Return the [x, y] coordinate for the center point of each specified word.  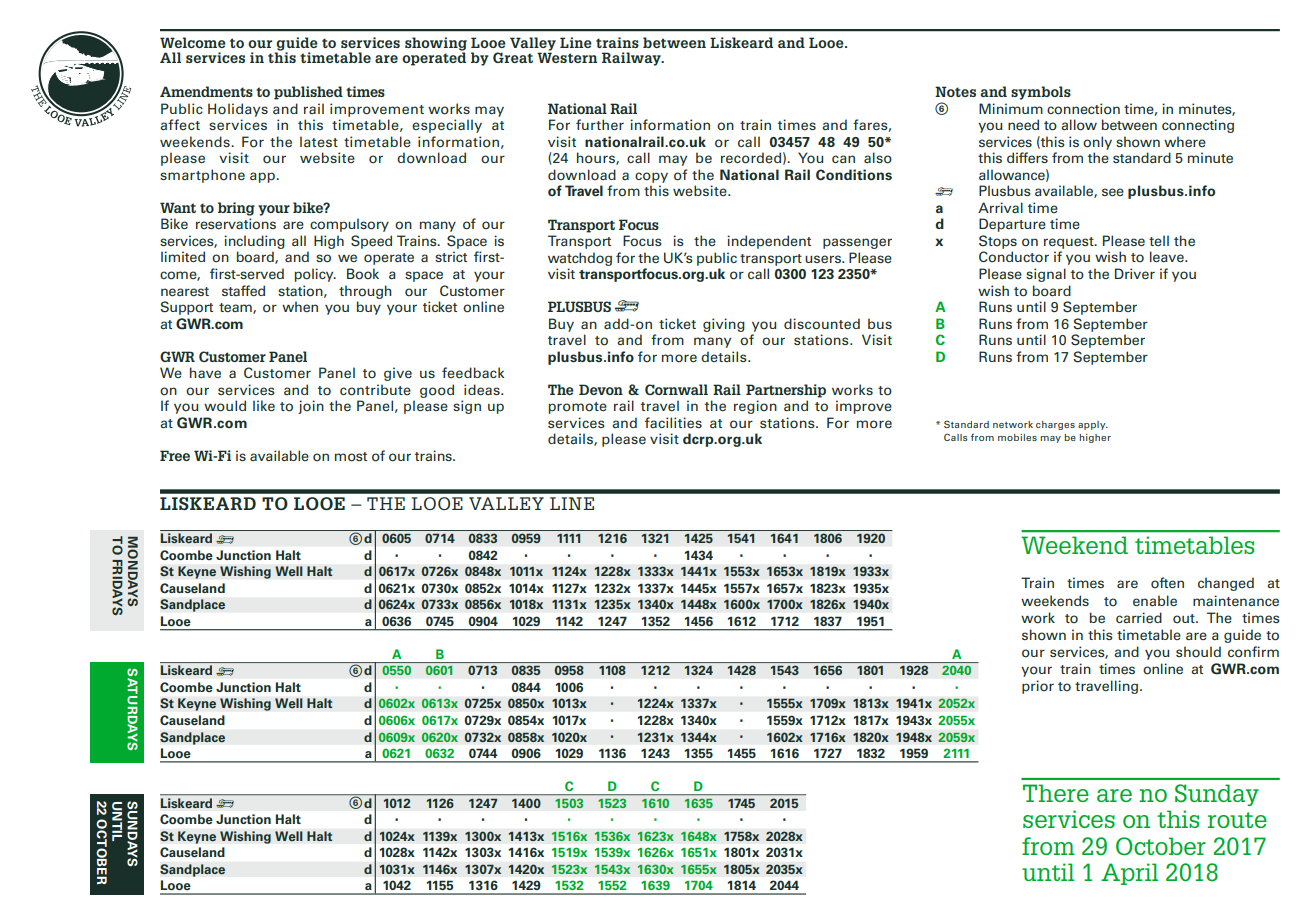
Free [175, 455]
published [308, 93]
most [351, 457]
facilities [673, 422]
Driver [1135, 273]
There [1056, 793]
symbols [1041, 93]
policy [315, 275]
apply [1093, 425]
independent [769, 242]
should [1198, 652]
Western [567, 56]
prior [1038, 687]
